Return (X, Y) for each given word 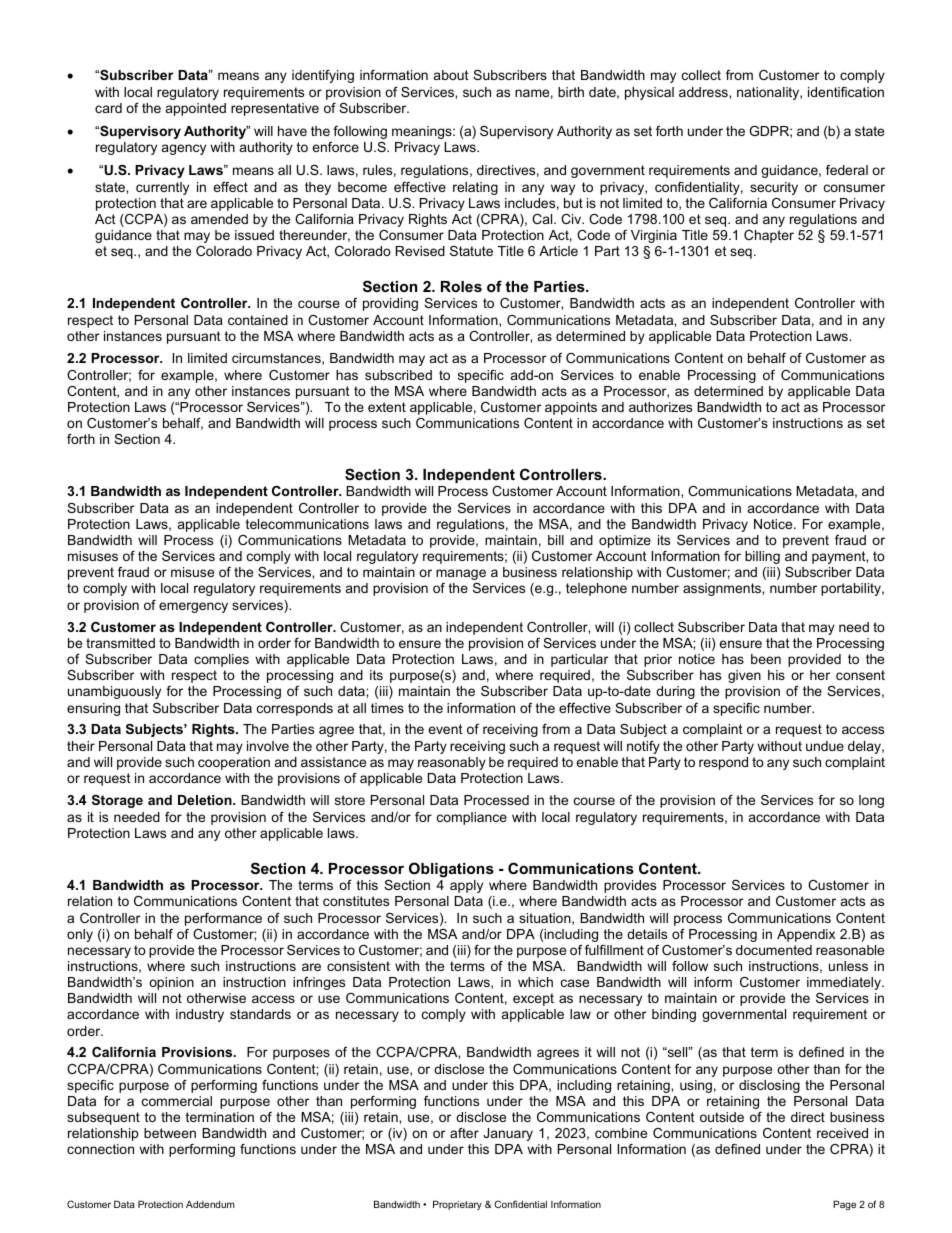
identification (846, 92)
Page (844, 1205)
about (451, 75)
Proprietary (457, 1205)
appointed (196, 109)
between (170, 1133)
